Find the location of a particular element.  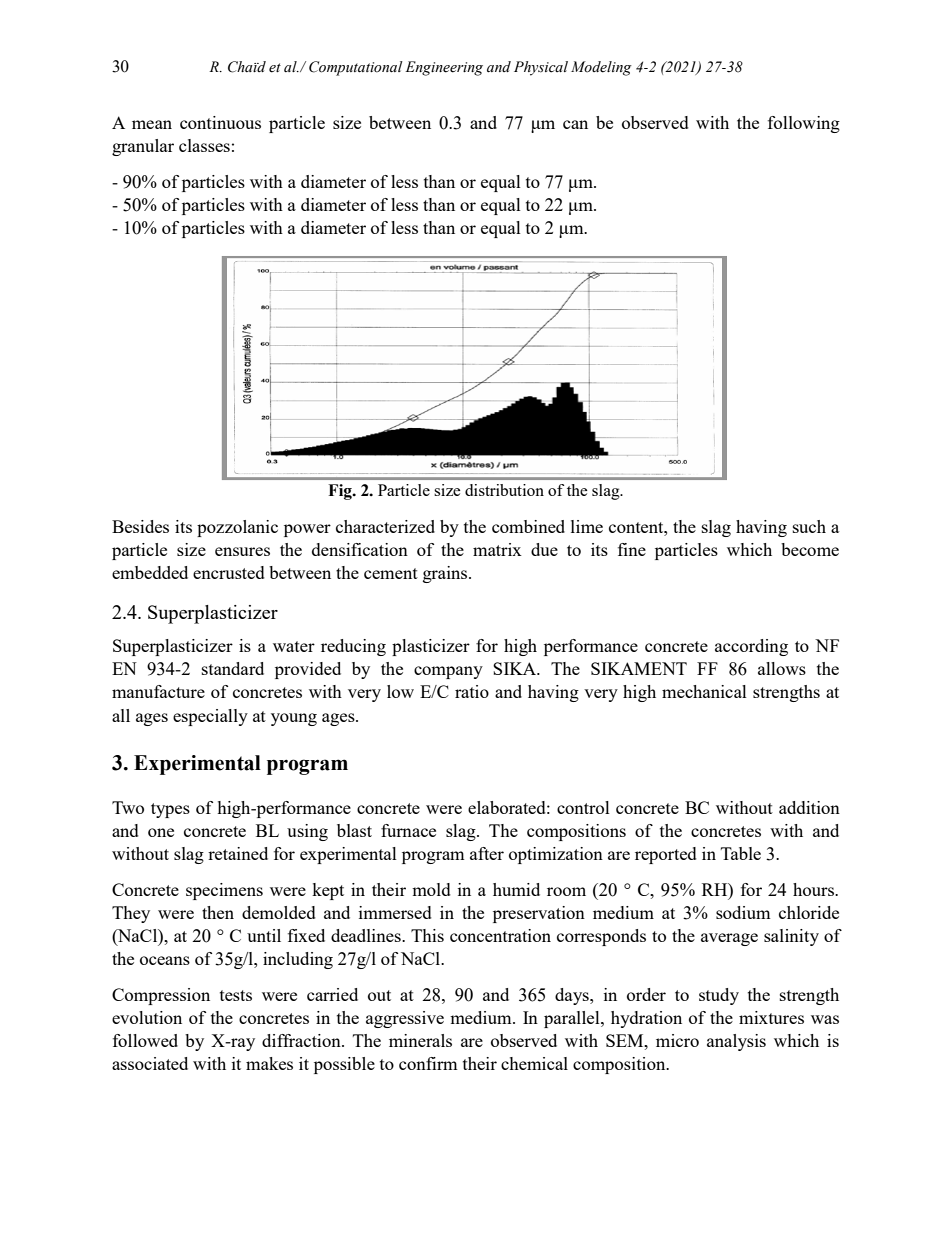

minerals is located at coordinates (420, 1040).
